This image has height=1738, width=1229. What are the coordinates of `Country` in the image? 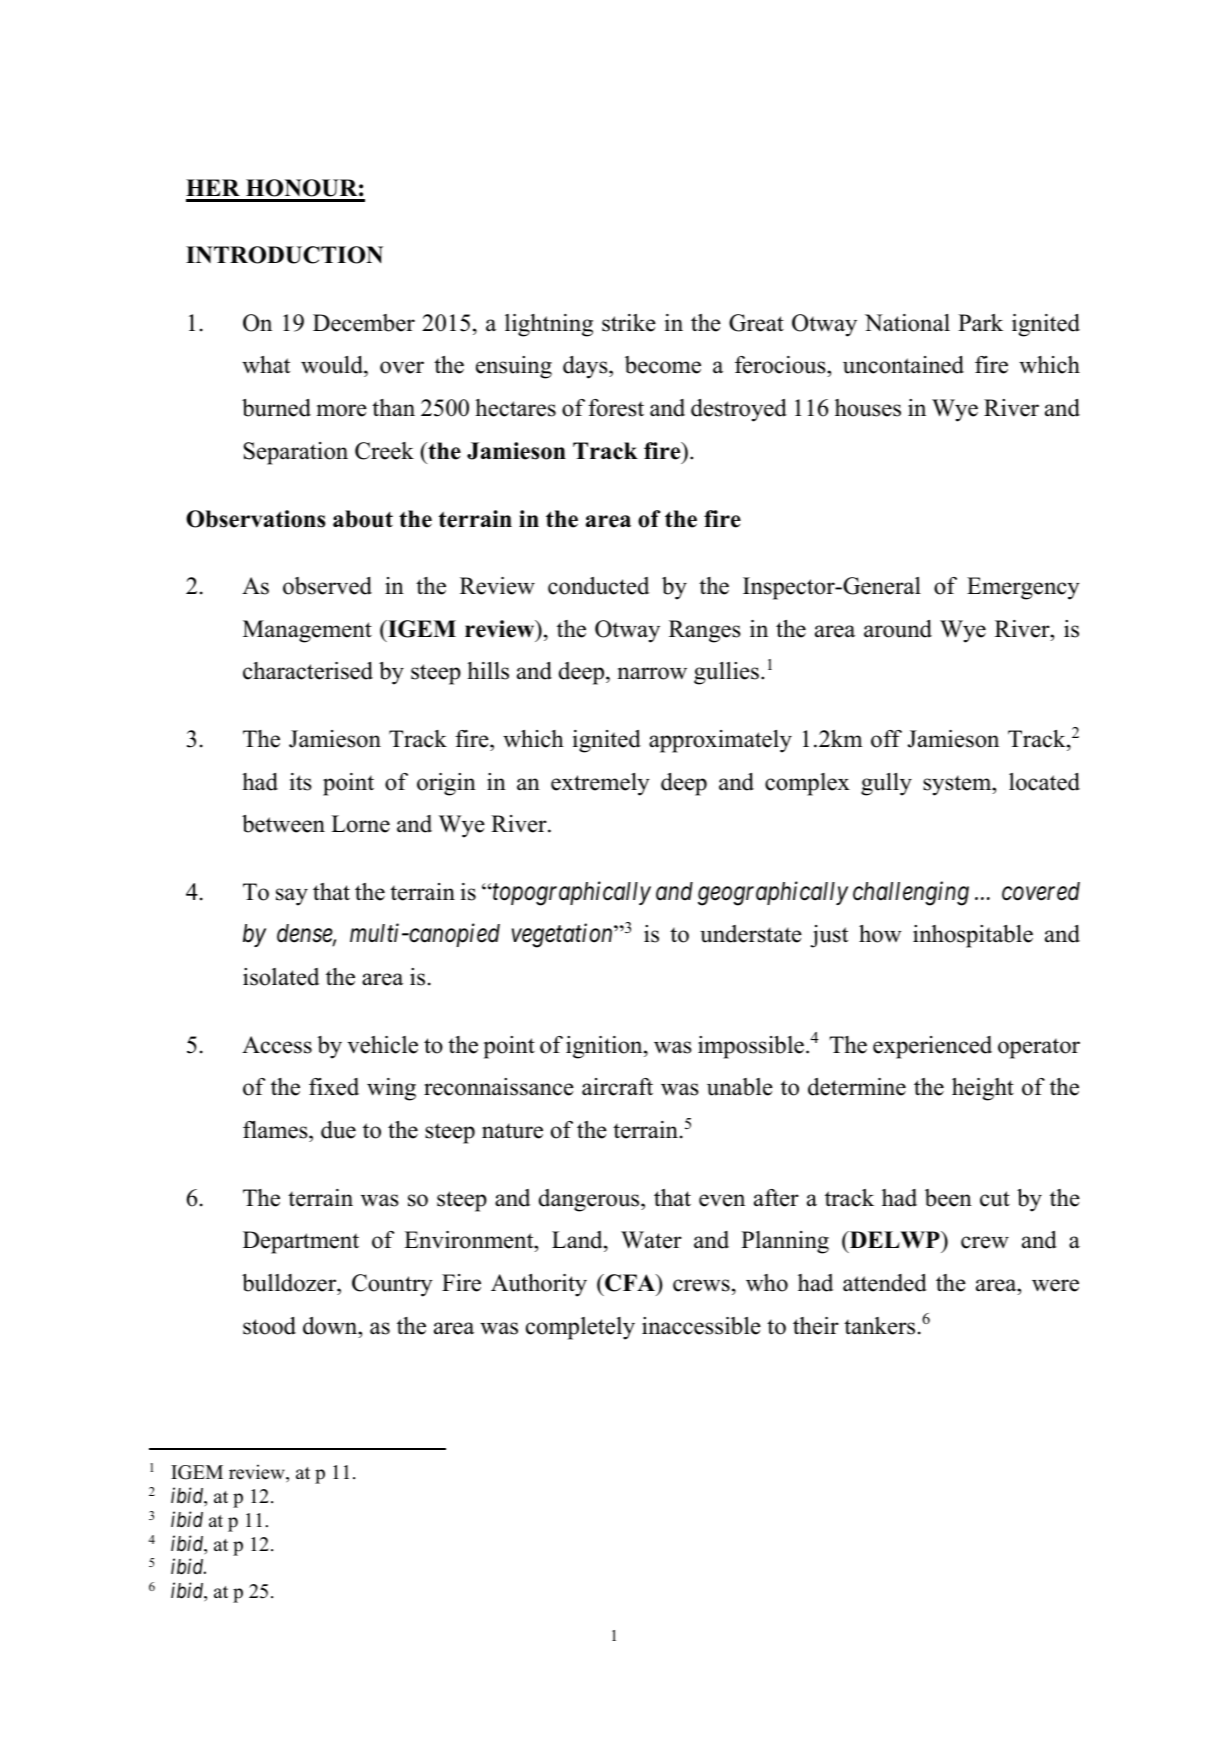 It's located at (392, 1285).
